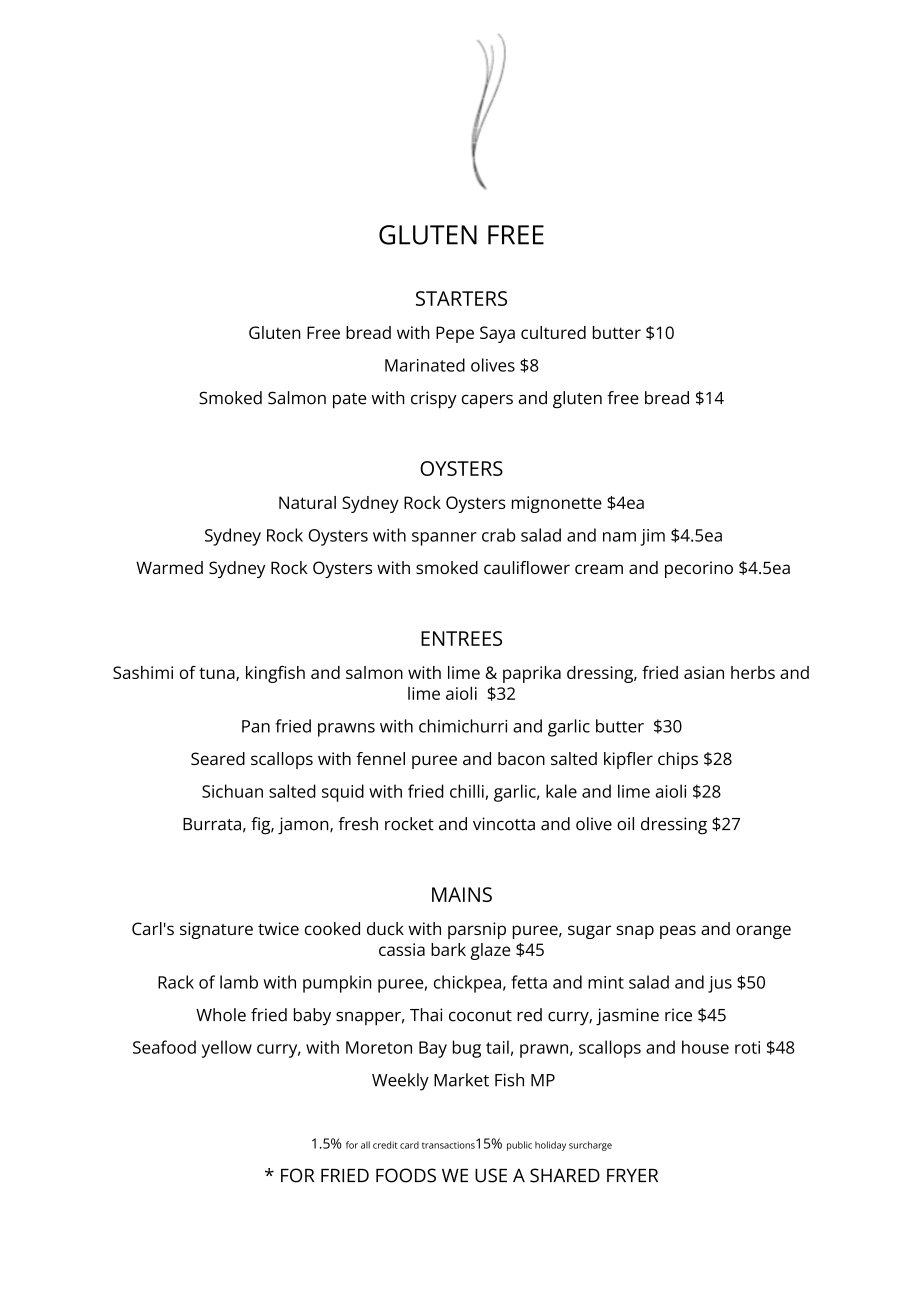 This screenshot has height=1307, width=924. Describe the element at coordinates (455, 334) in the screenshot. I see `Pepe` at that location.
